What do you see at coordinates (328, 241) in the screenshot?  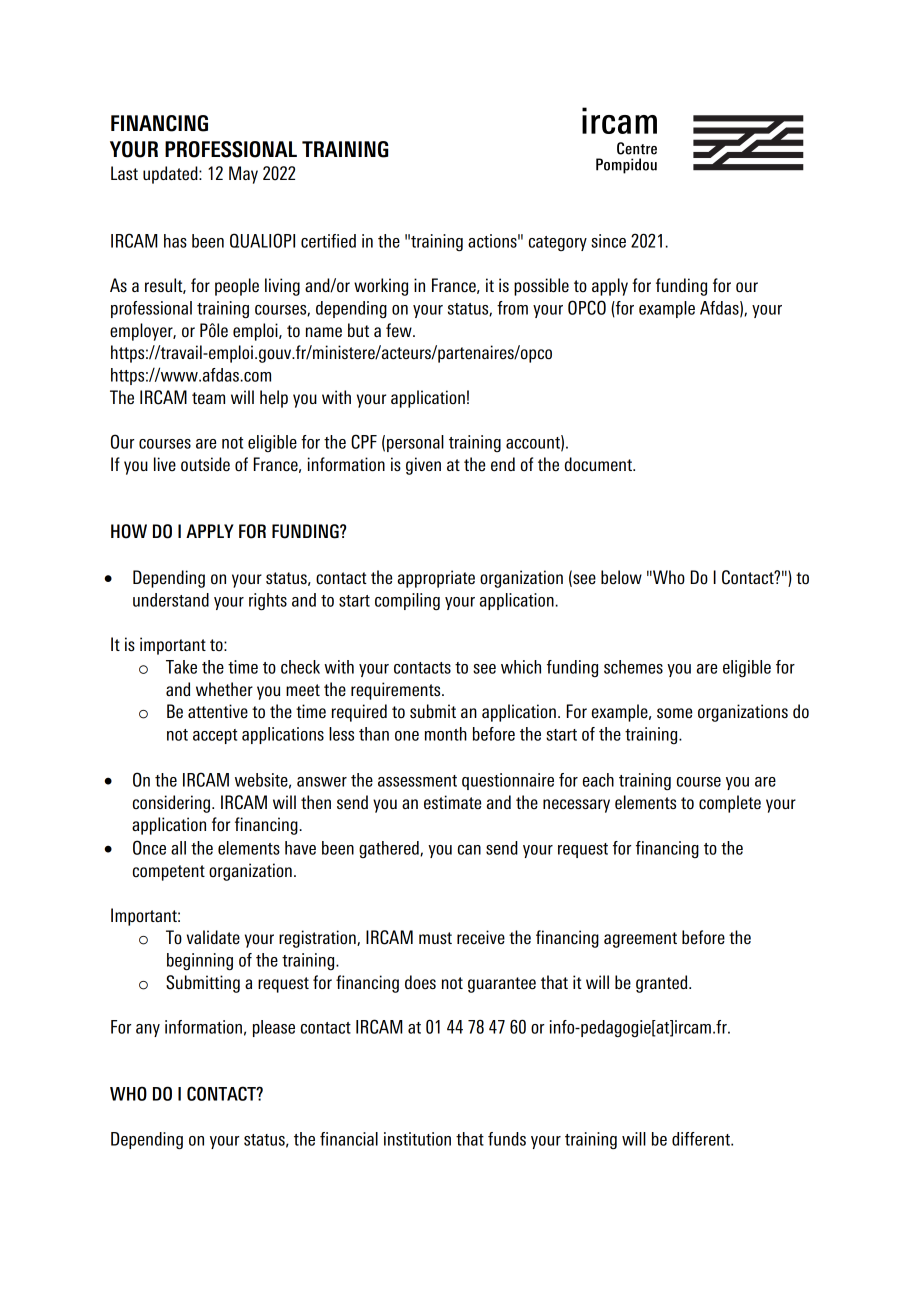 I see `certified` at bounding box center [328, 241].
